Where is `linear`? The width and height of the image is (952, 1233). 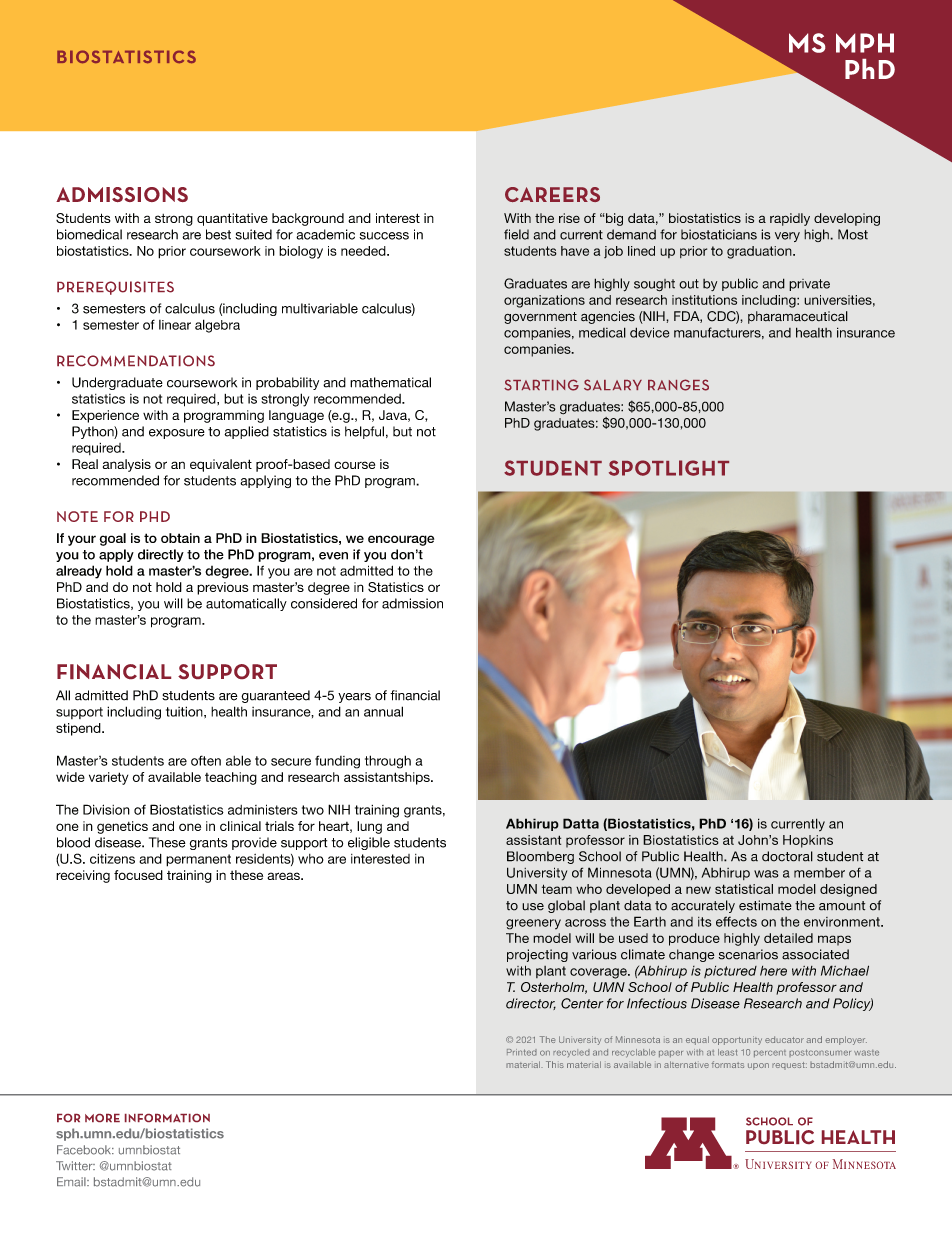 linear is located at coordinates (175, 325).
